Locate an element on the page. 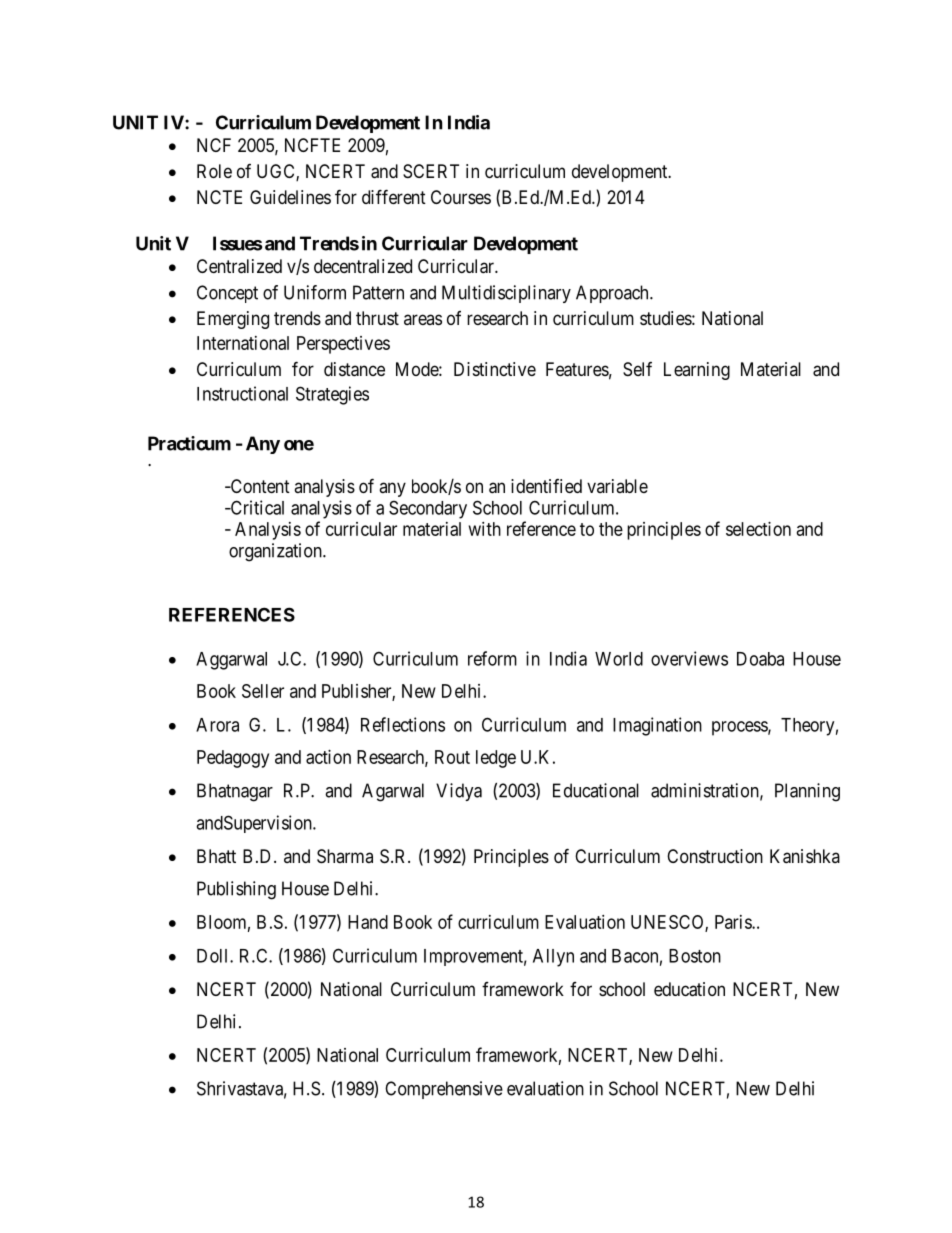 This page has height=1233, width=952. Approach is located at coordinates (613, 294).
